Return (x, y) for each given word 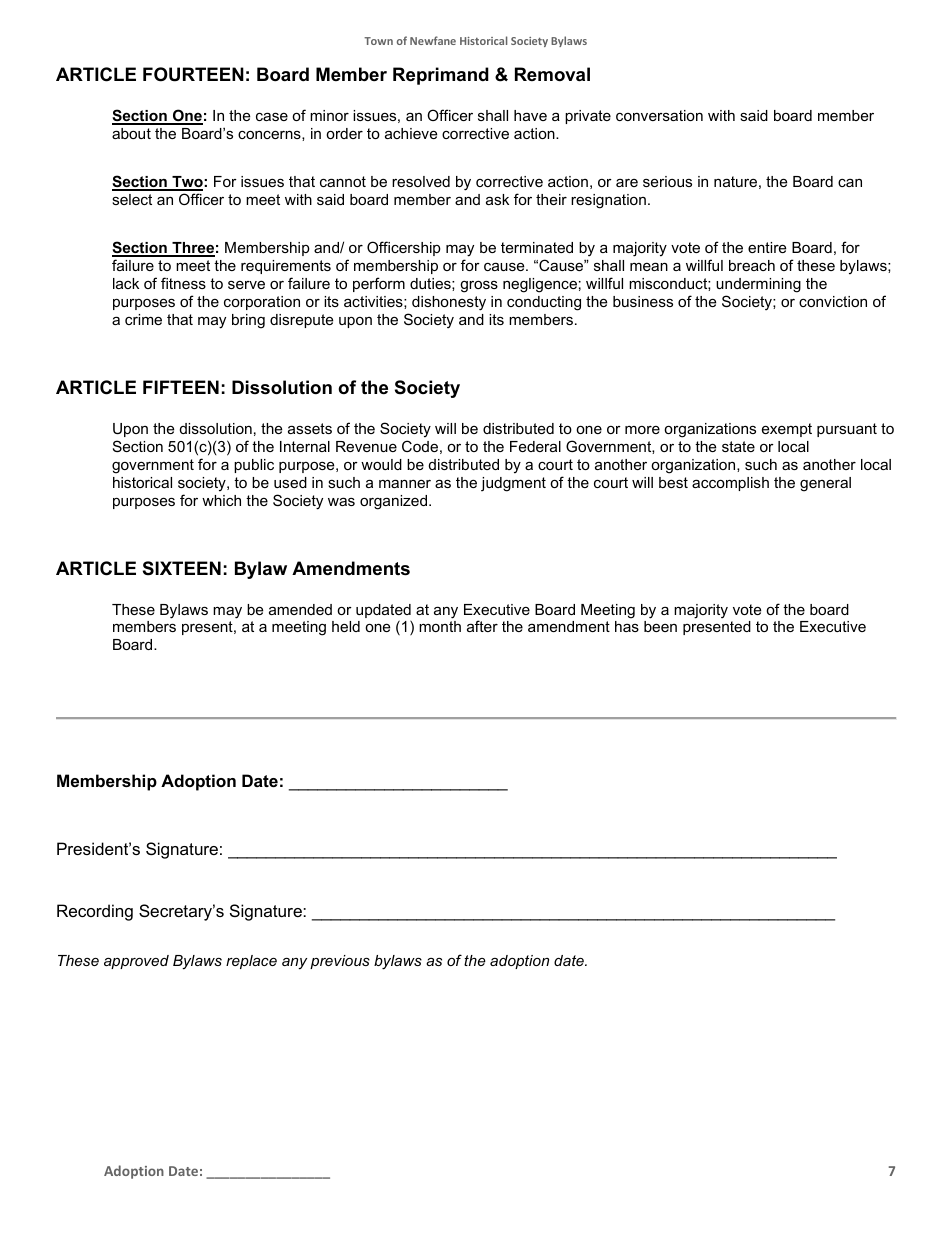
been (660, 626)
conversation (659, 115)
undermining (758, 285)
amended (300, 609)
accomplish (730, 484)
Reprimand (441, 76)
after (482, 626)
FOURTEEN (193, 74)
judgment (513, 484)
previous (340, 962)
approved (136, 962)
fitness (183, 283)
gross (479, 287)
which (221, 500)
